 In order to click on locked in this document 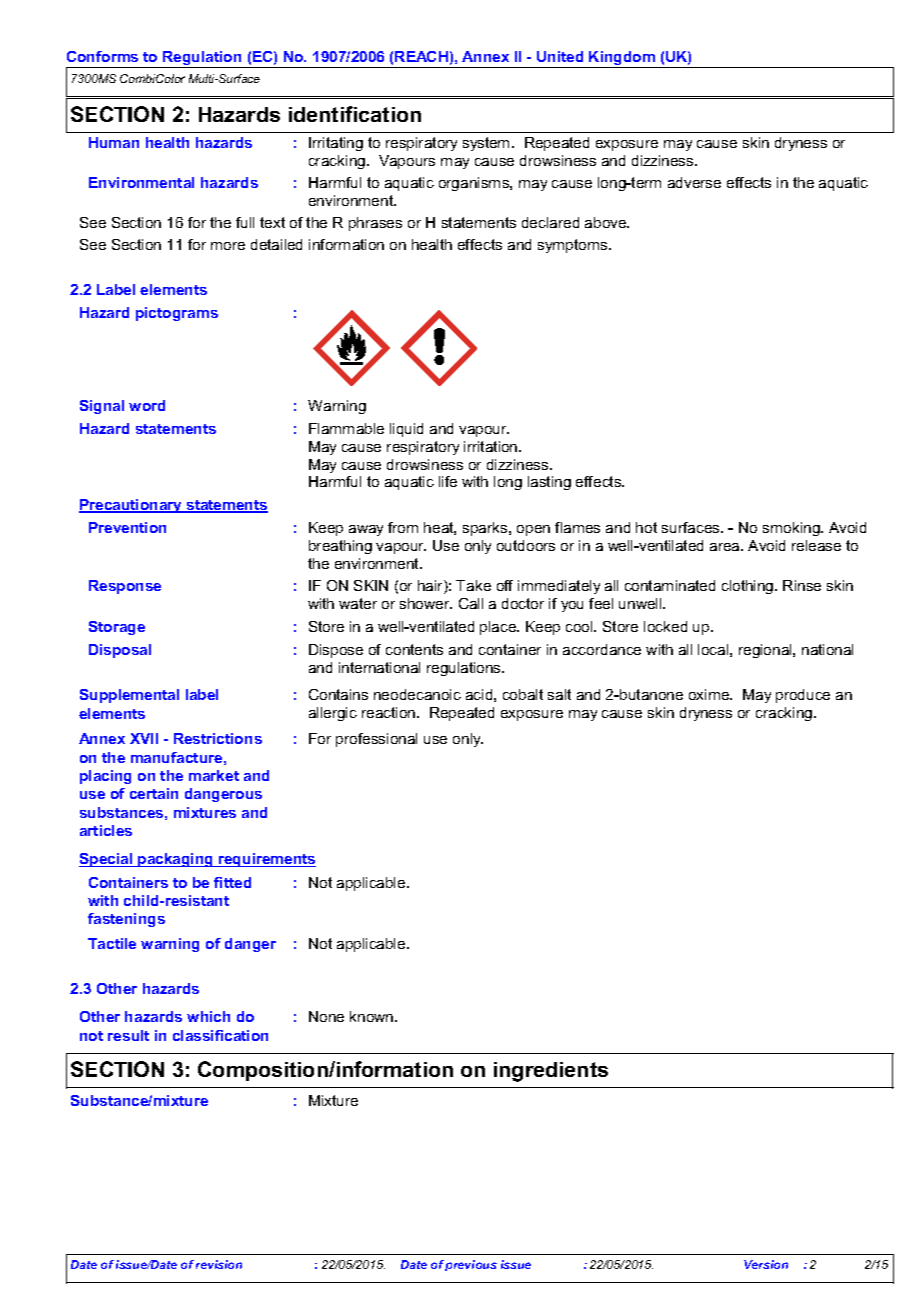, I will do `click(665, 626)`.
